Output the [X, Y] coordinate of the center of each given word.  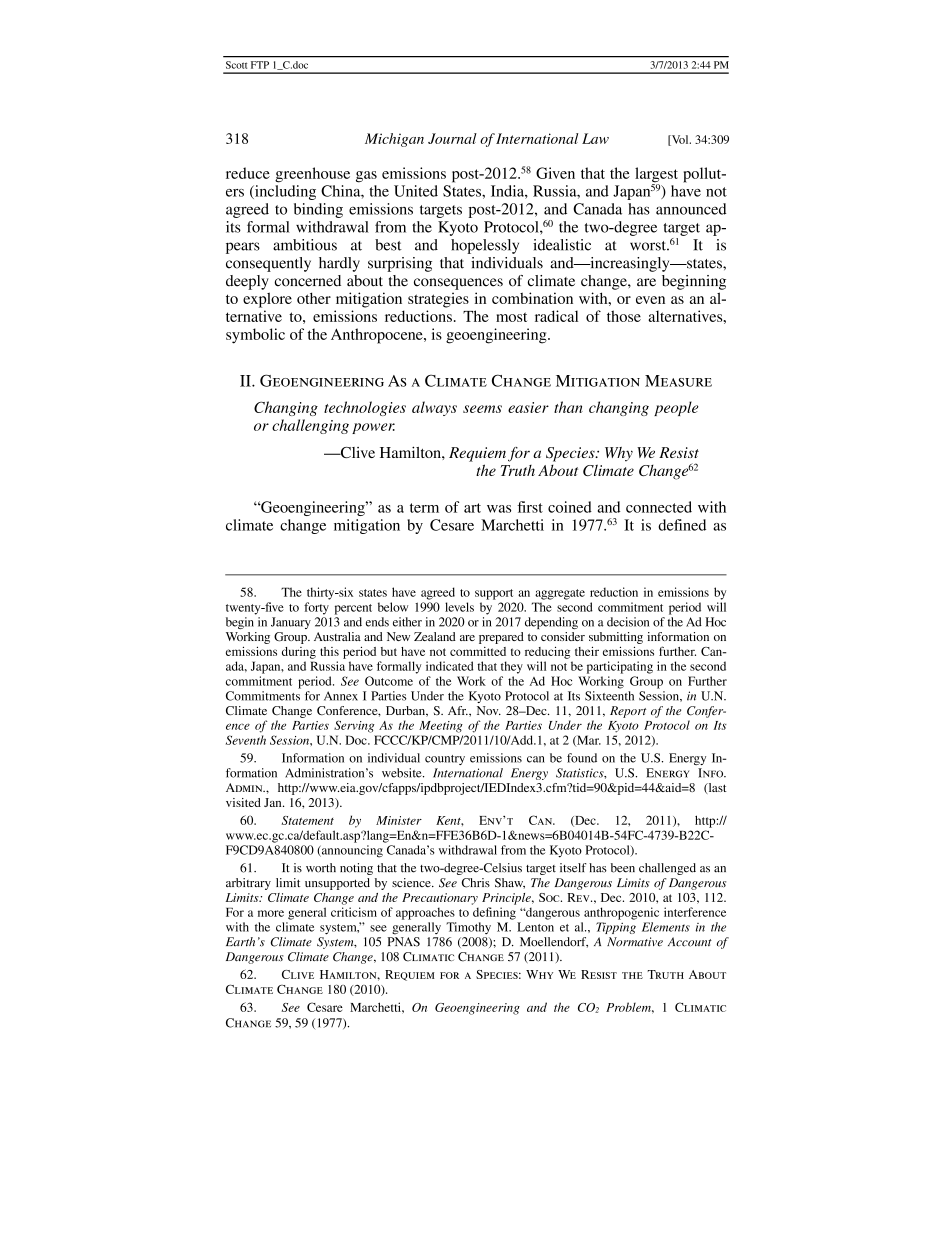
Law [595, 138]
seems [482, 409]
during [299, 653]
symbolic [255, 336]
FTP [260, 65]
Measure [678, 381]
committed [478, 651]
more [271, 913]
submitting [616, 638]
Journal [452, 138]
